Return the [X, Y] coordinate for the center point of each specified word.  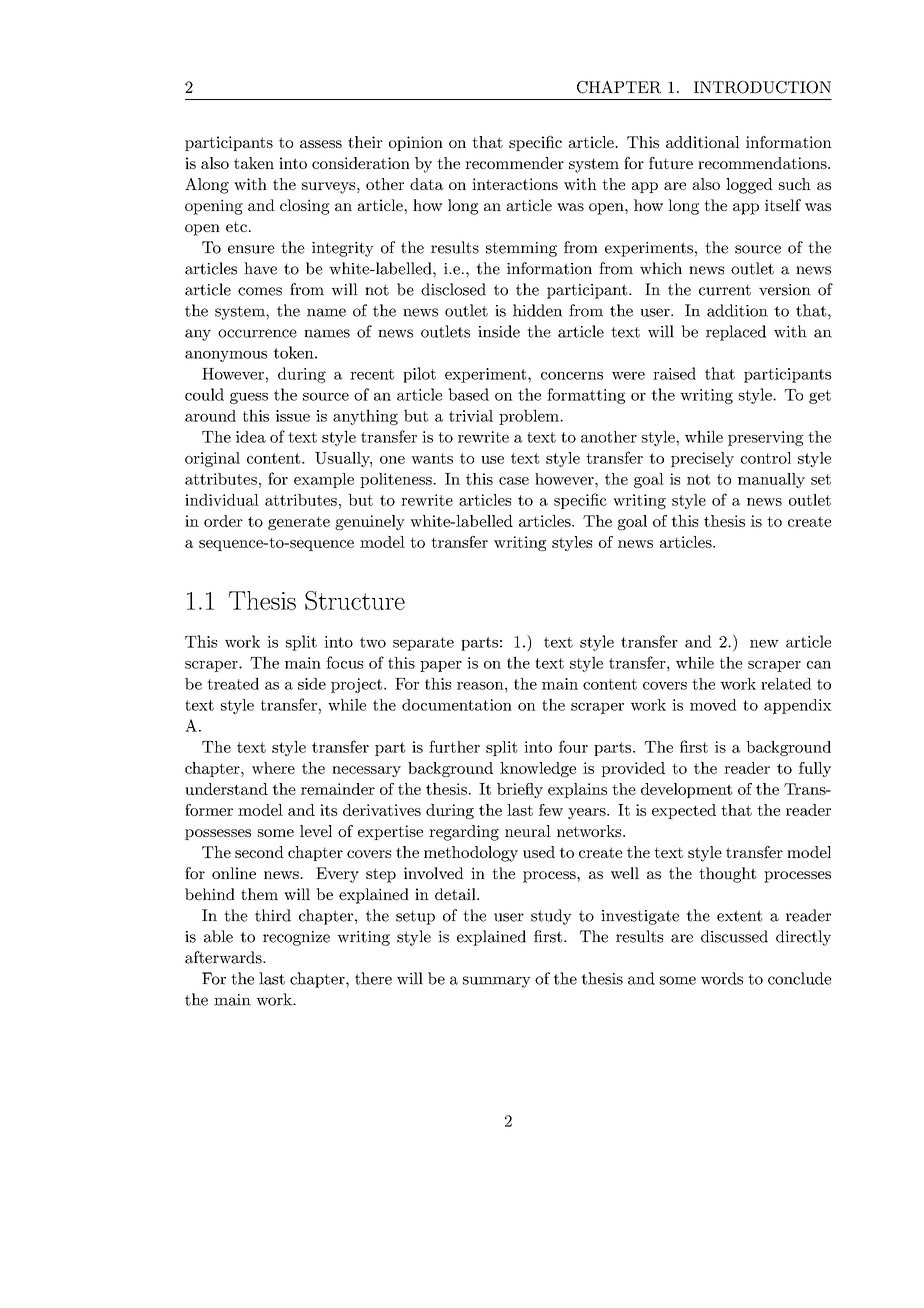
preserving [766, 438]
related [786, 684]
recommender [514, 163]
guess [249, 398]
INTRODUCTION [762, 87]
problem [530, 417]
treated [233, 683]
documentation [457, 705]
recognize [296, 938]
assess [321, 144]
